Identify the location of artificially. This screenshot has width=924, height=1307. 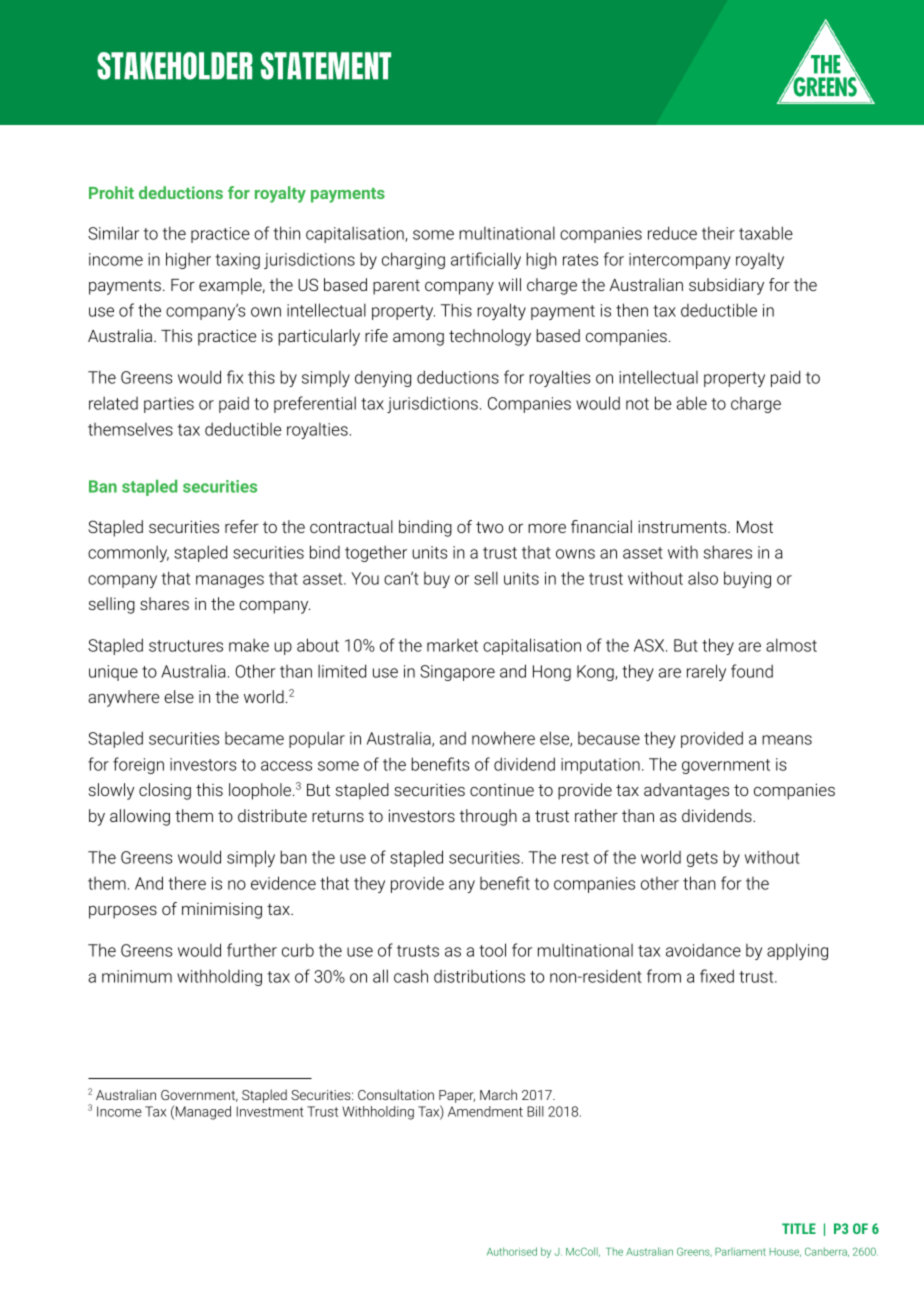
(486, 260).
